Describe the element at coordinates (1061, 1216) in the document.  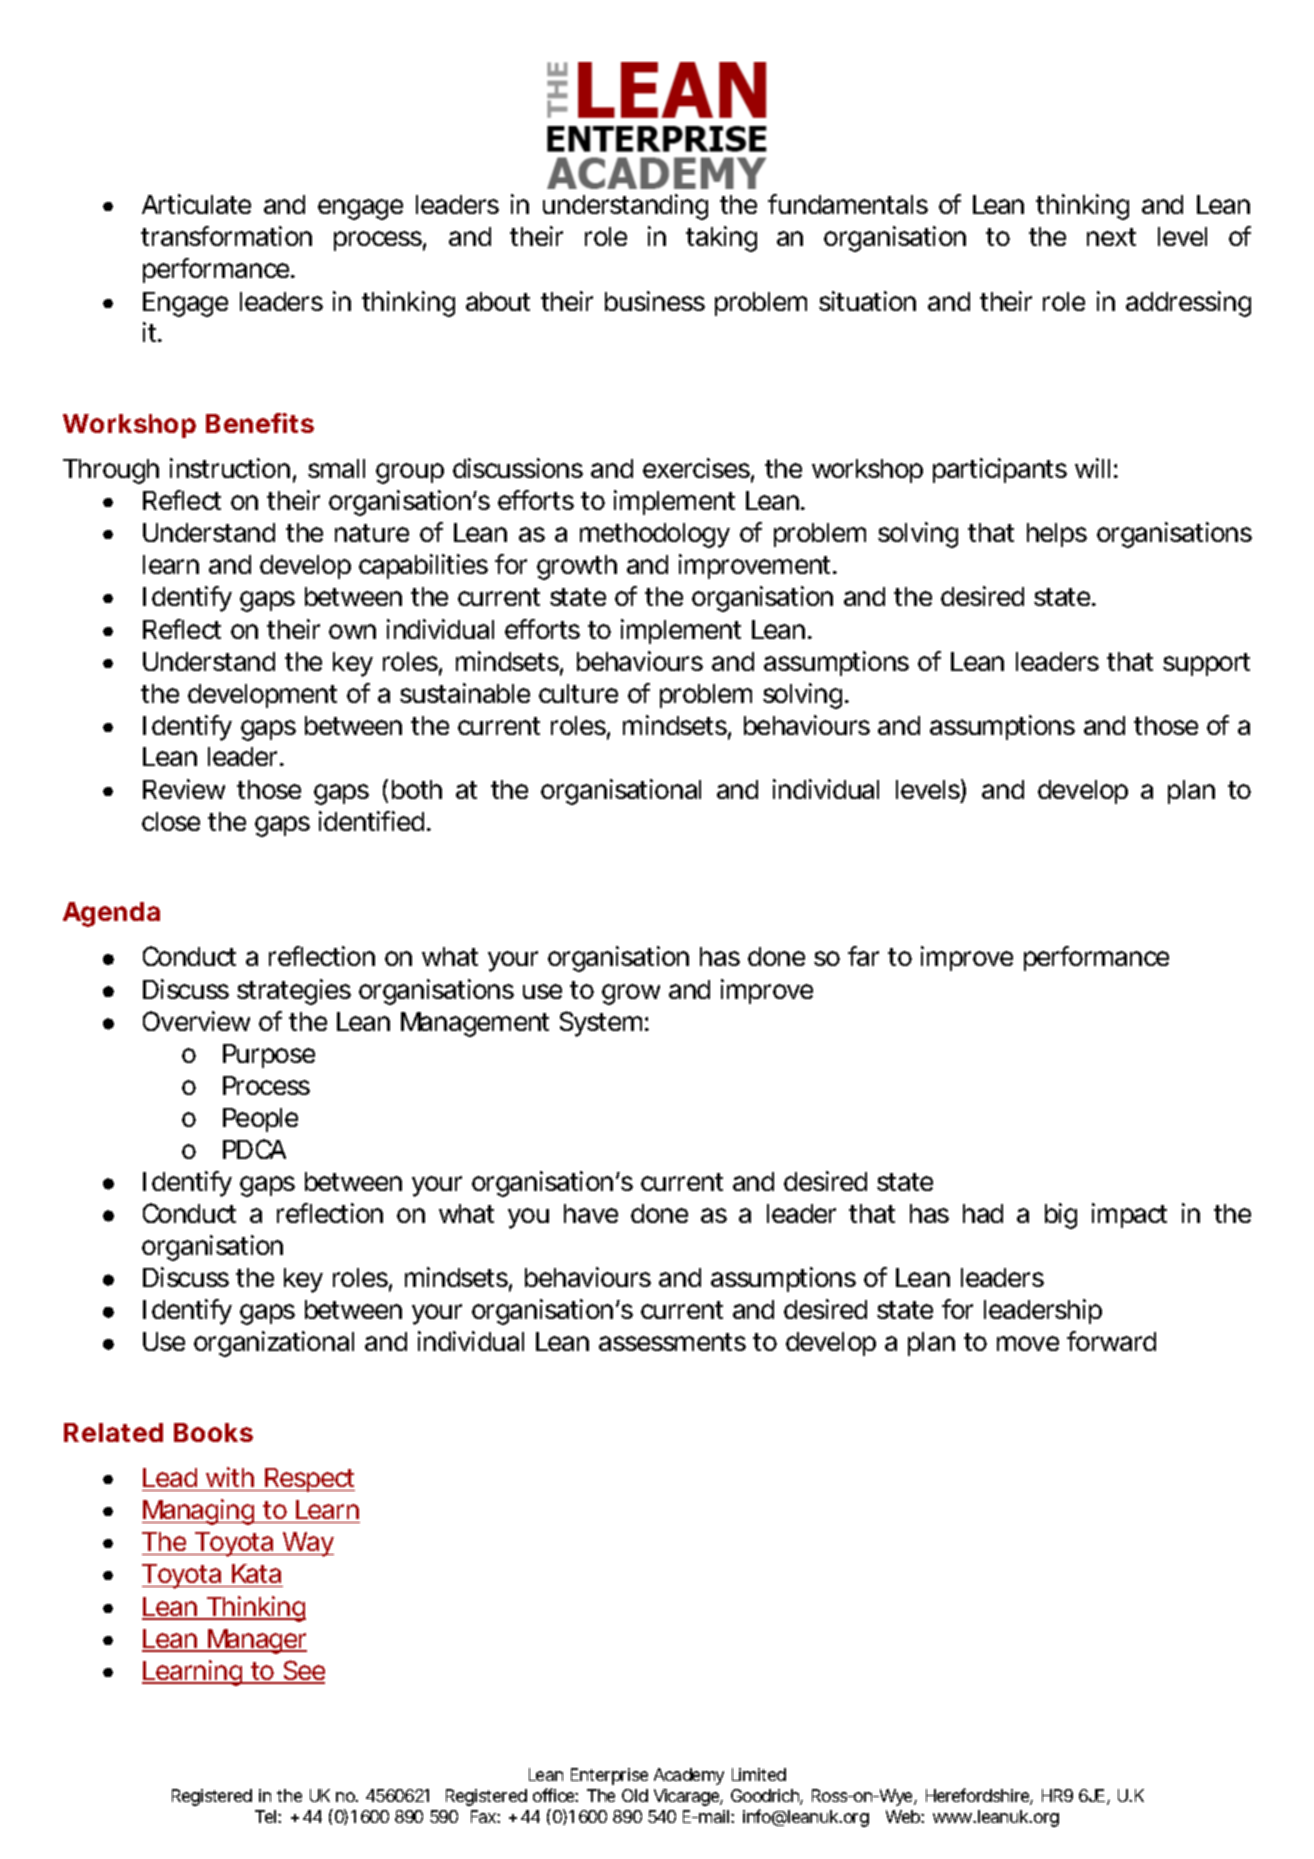
I see `big` at that location.
